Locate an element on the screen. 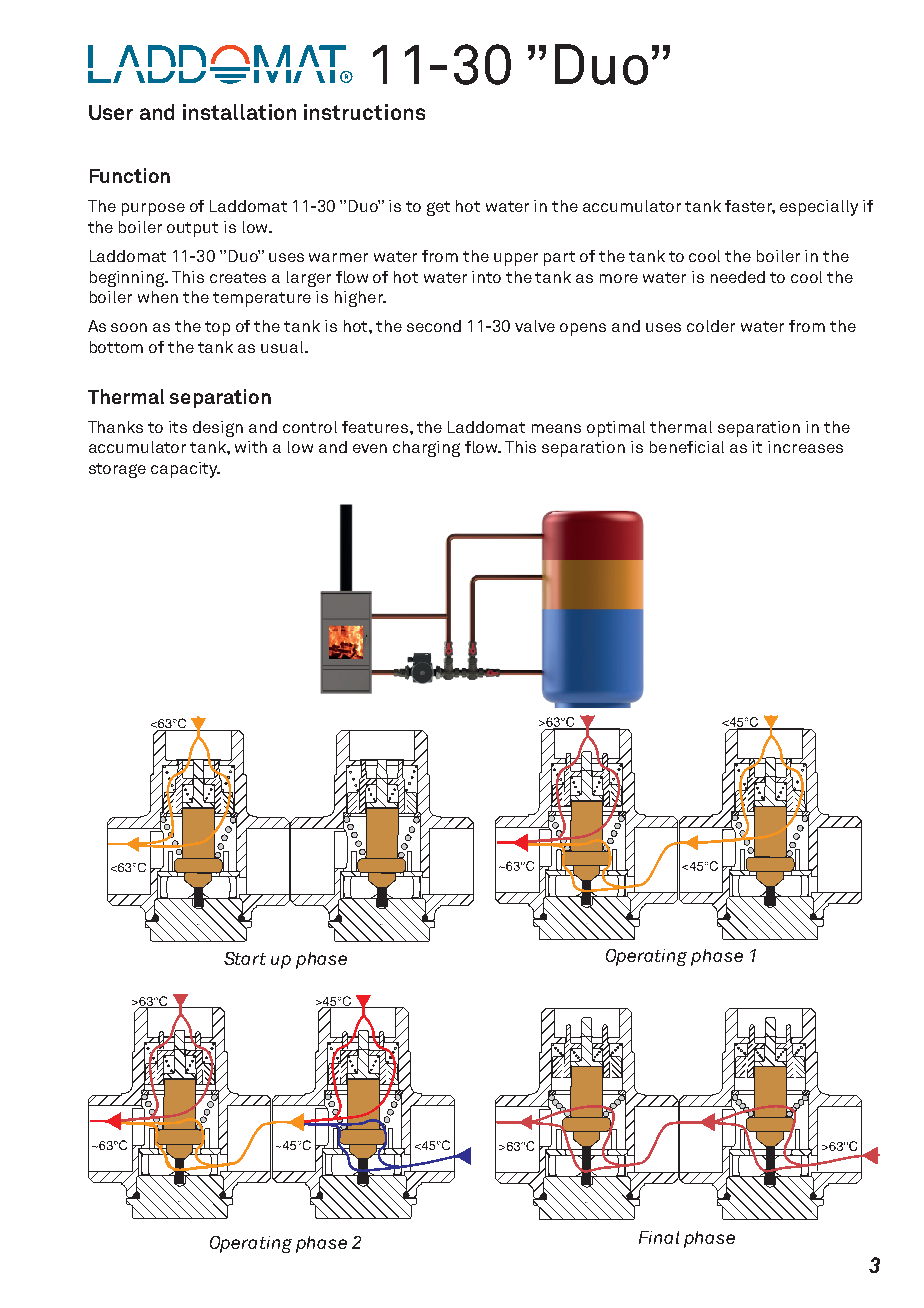  storage is located at coordinates (117, 470).
